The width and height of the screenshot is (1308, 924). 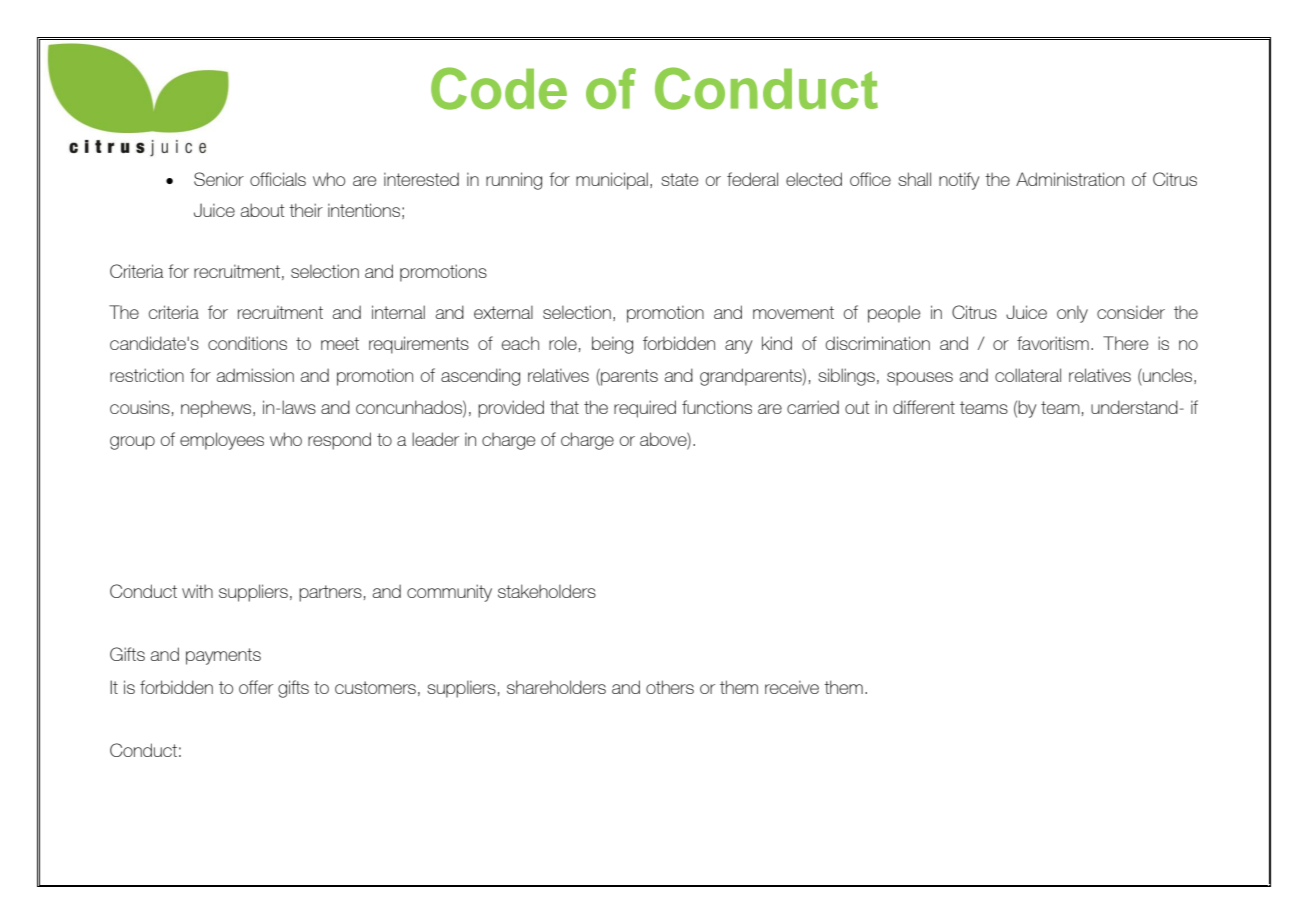 I want to click on Code, so click(x=499, y=88).
